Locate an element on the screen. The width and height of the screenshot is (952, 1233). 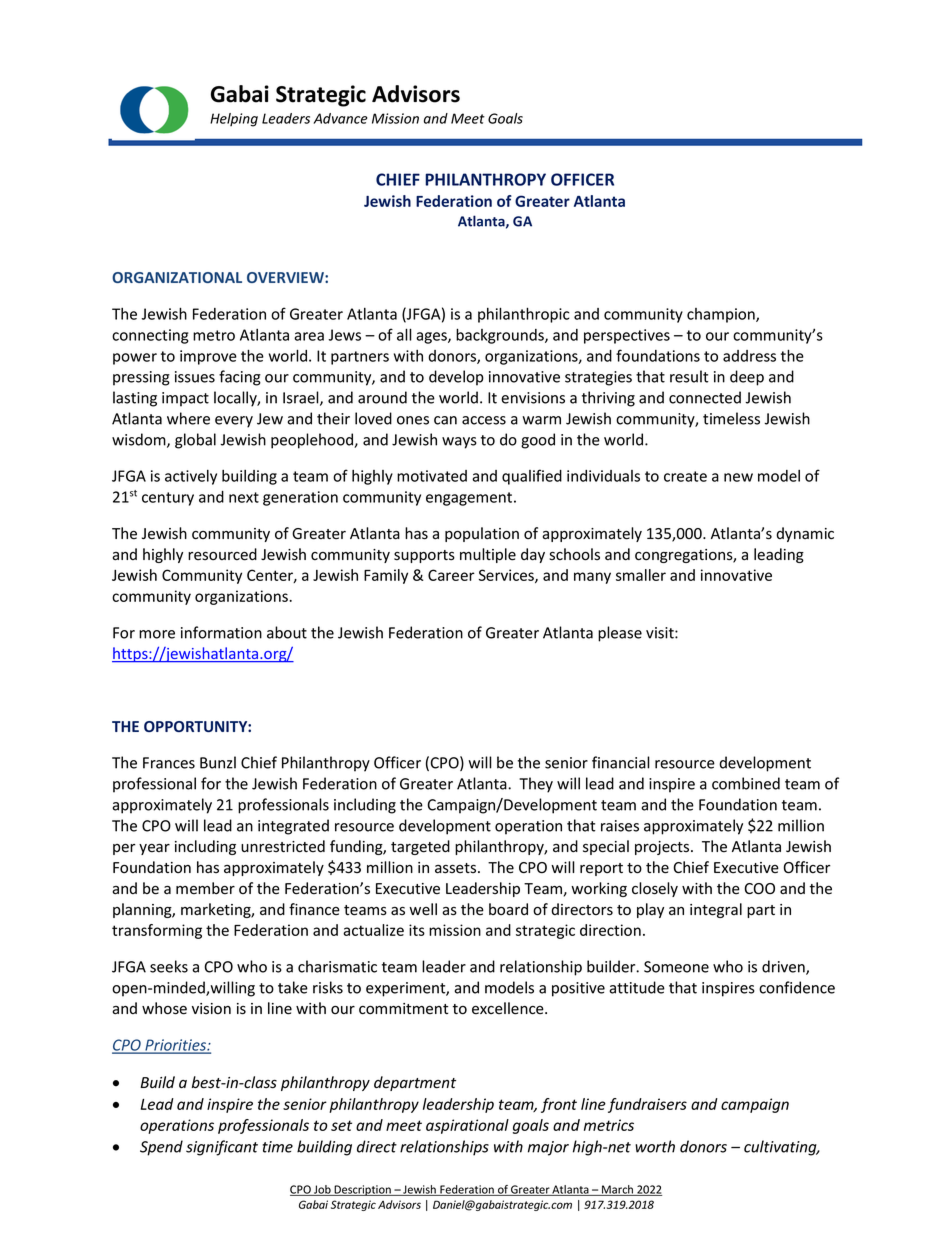
champion is located at coordinates (722, 315).
